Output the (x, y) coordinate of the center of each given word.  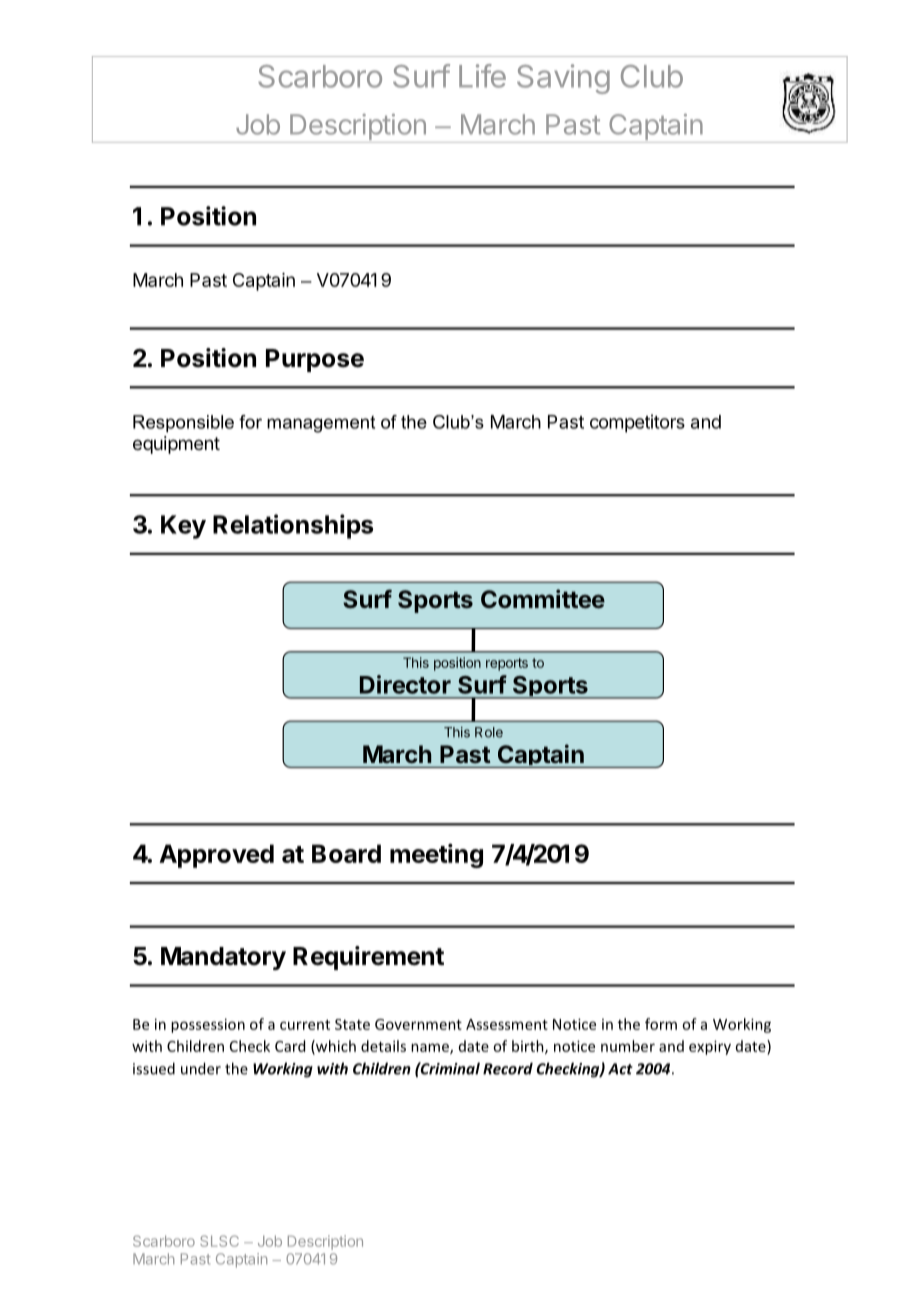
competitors (637, 423)
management (321, 424)
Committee (543, 599)
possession (208, 1025)
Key (183, 527)
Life (482, 76)
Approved (216, 856)
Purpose (315, 360)
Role (489, 732)
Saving (563, 79)
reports (507, 664)
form (661, 1024)
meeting (436, 855)
